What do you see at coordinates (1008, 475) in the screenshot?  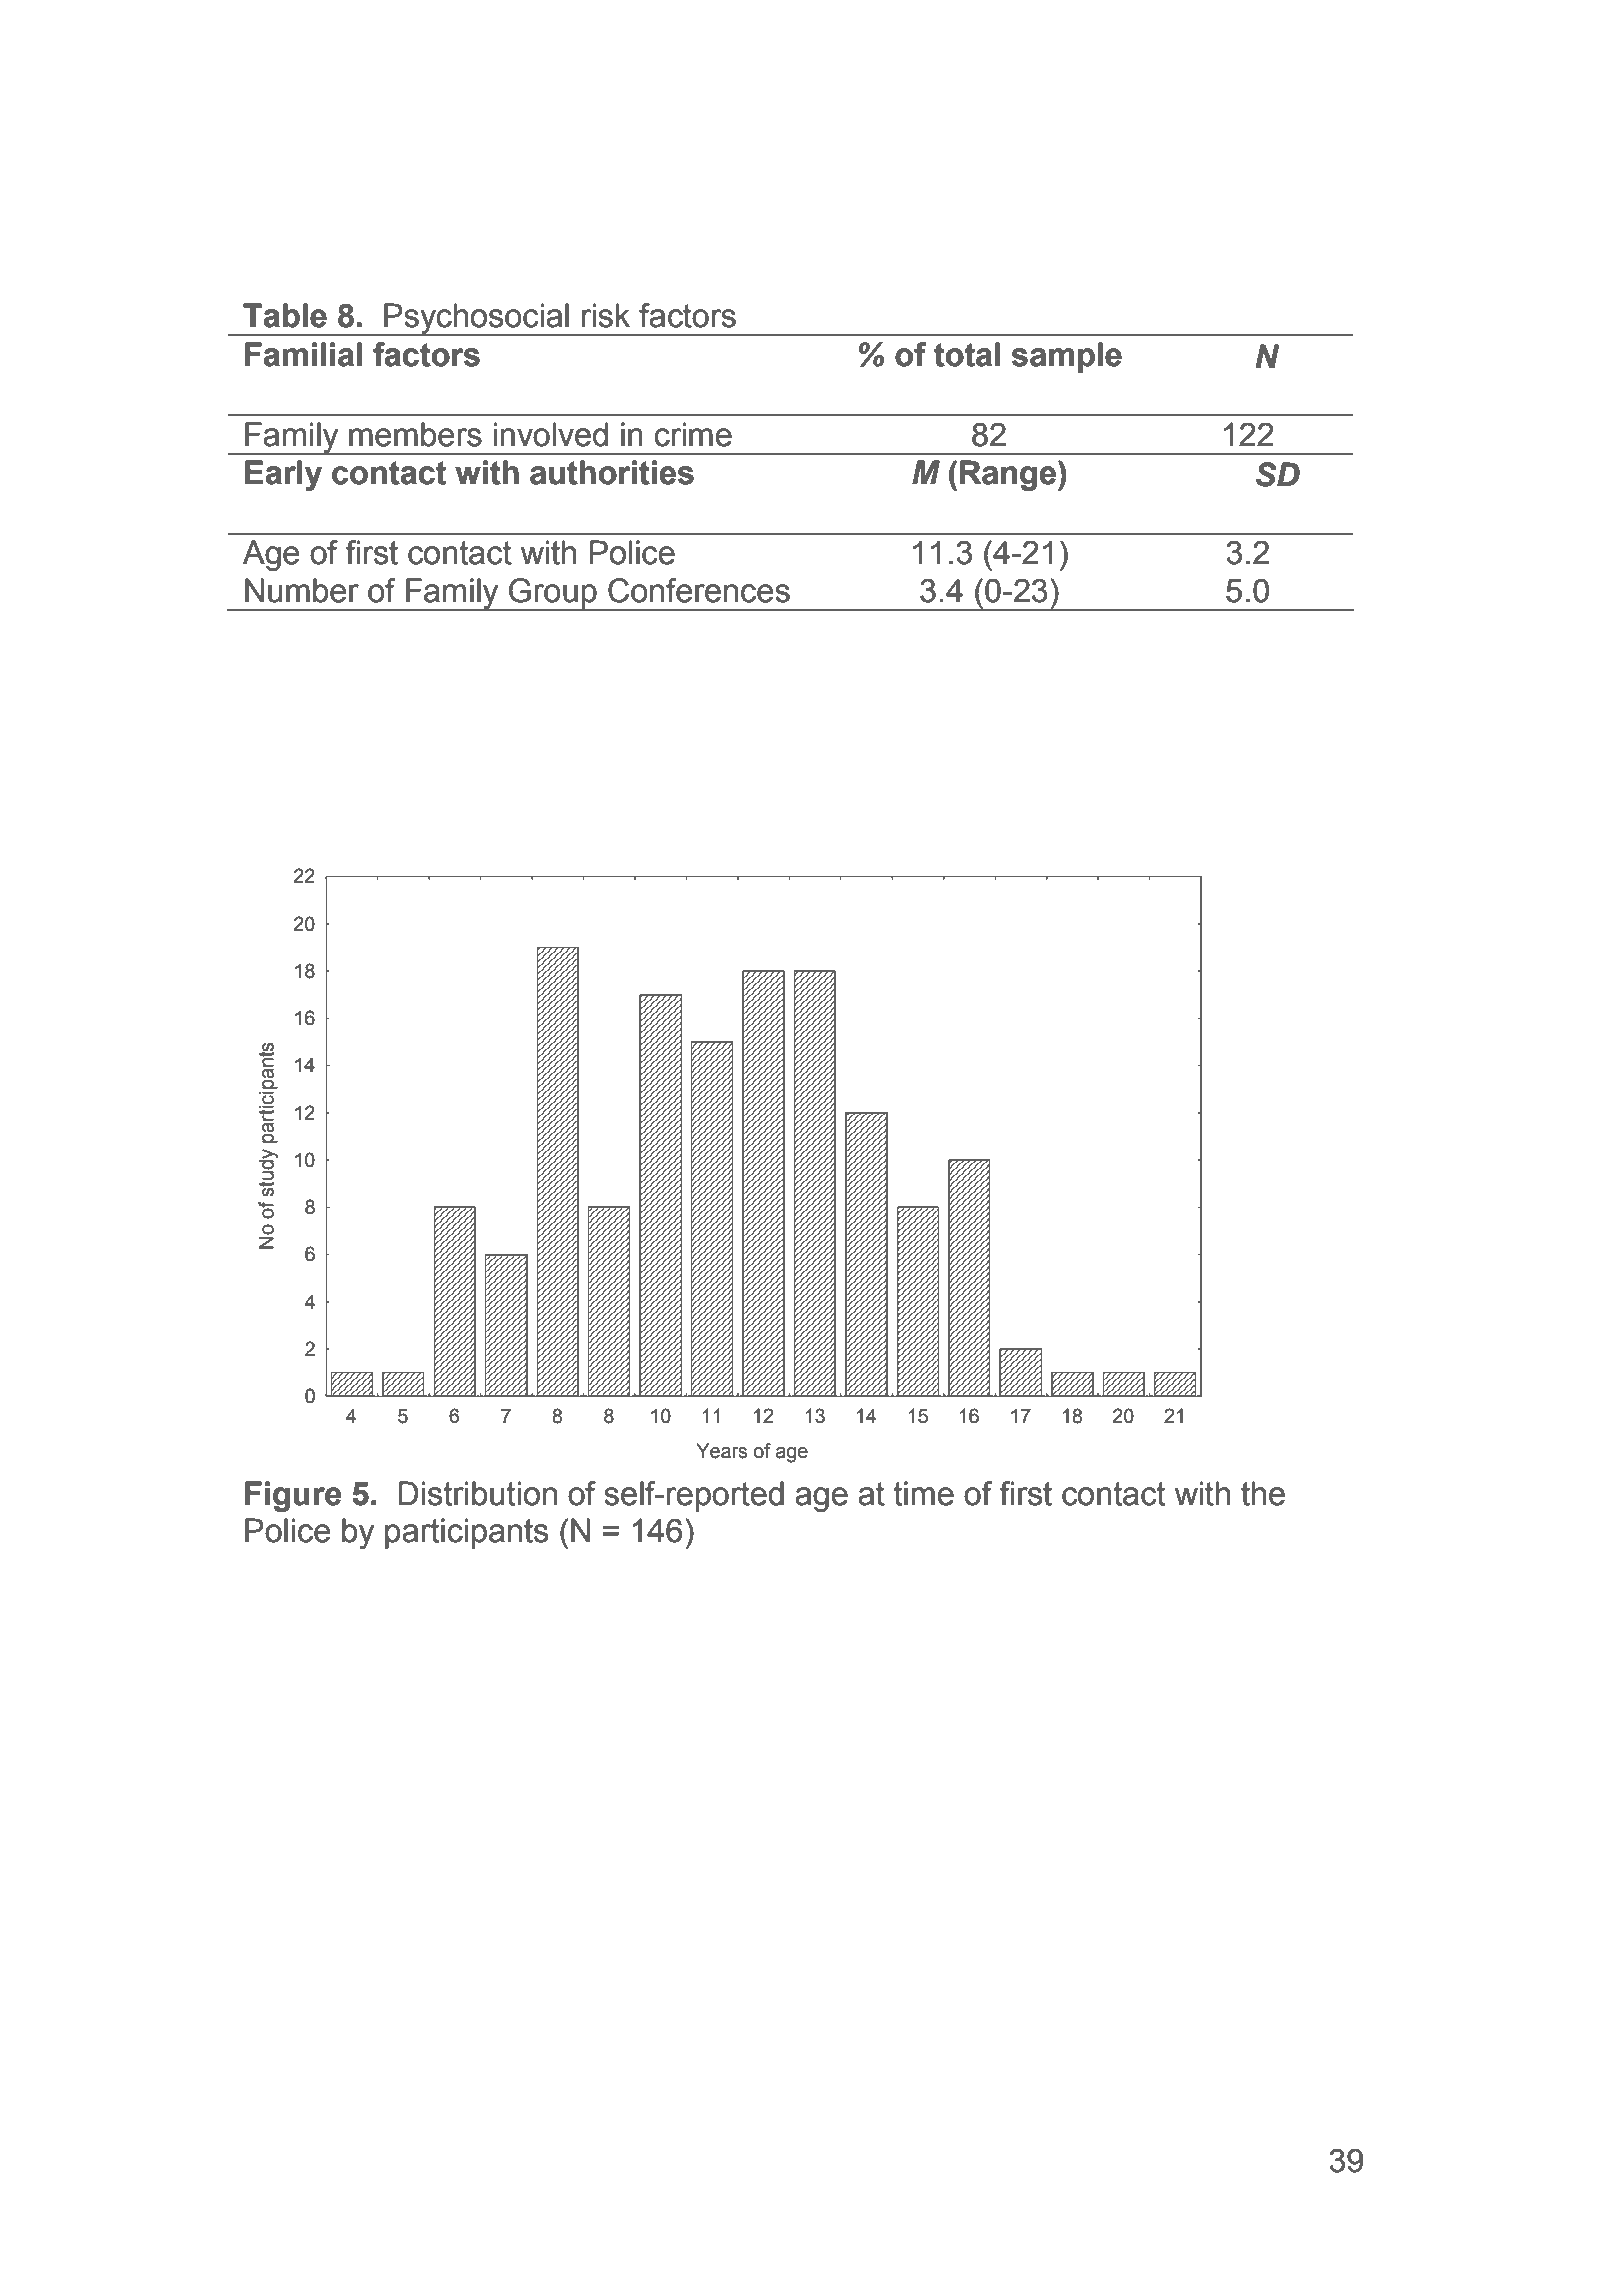 I see `Range` at bounding box center [1008, 475].
